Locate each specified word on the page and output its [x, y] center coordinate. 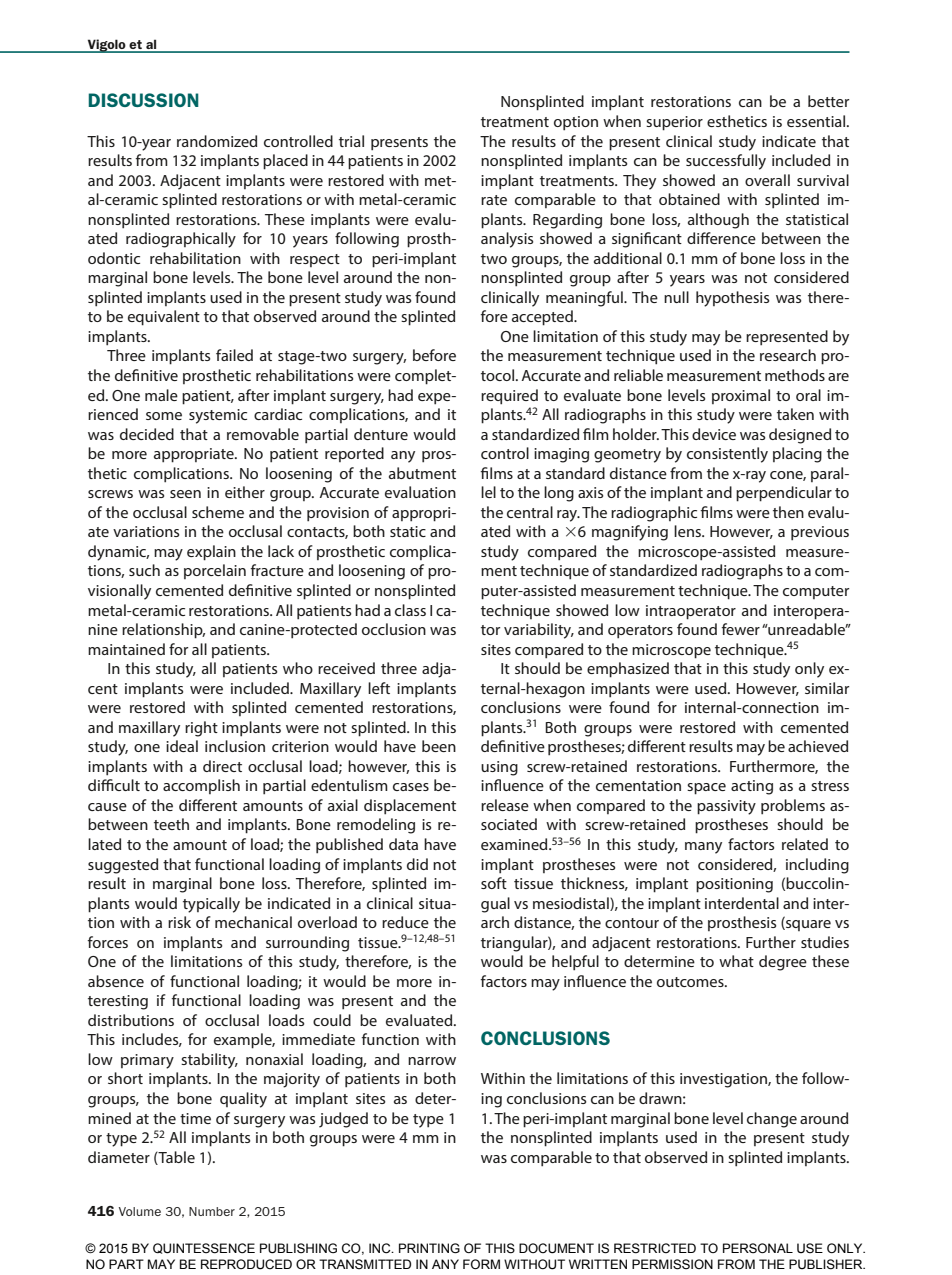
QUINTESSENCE [204, 1248]
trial [351, 141]
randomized [217, 141]
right [201, 729]
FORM [481, 1264]
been [439, 746]
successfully [726, 162]
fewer [741, 629]
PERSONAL [758, 1248]
